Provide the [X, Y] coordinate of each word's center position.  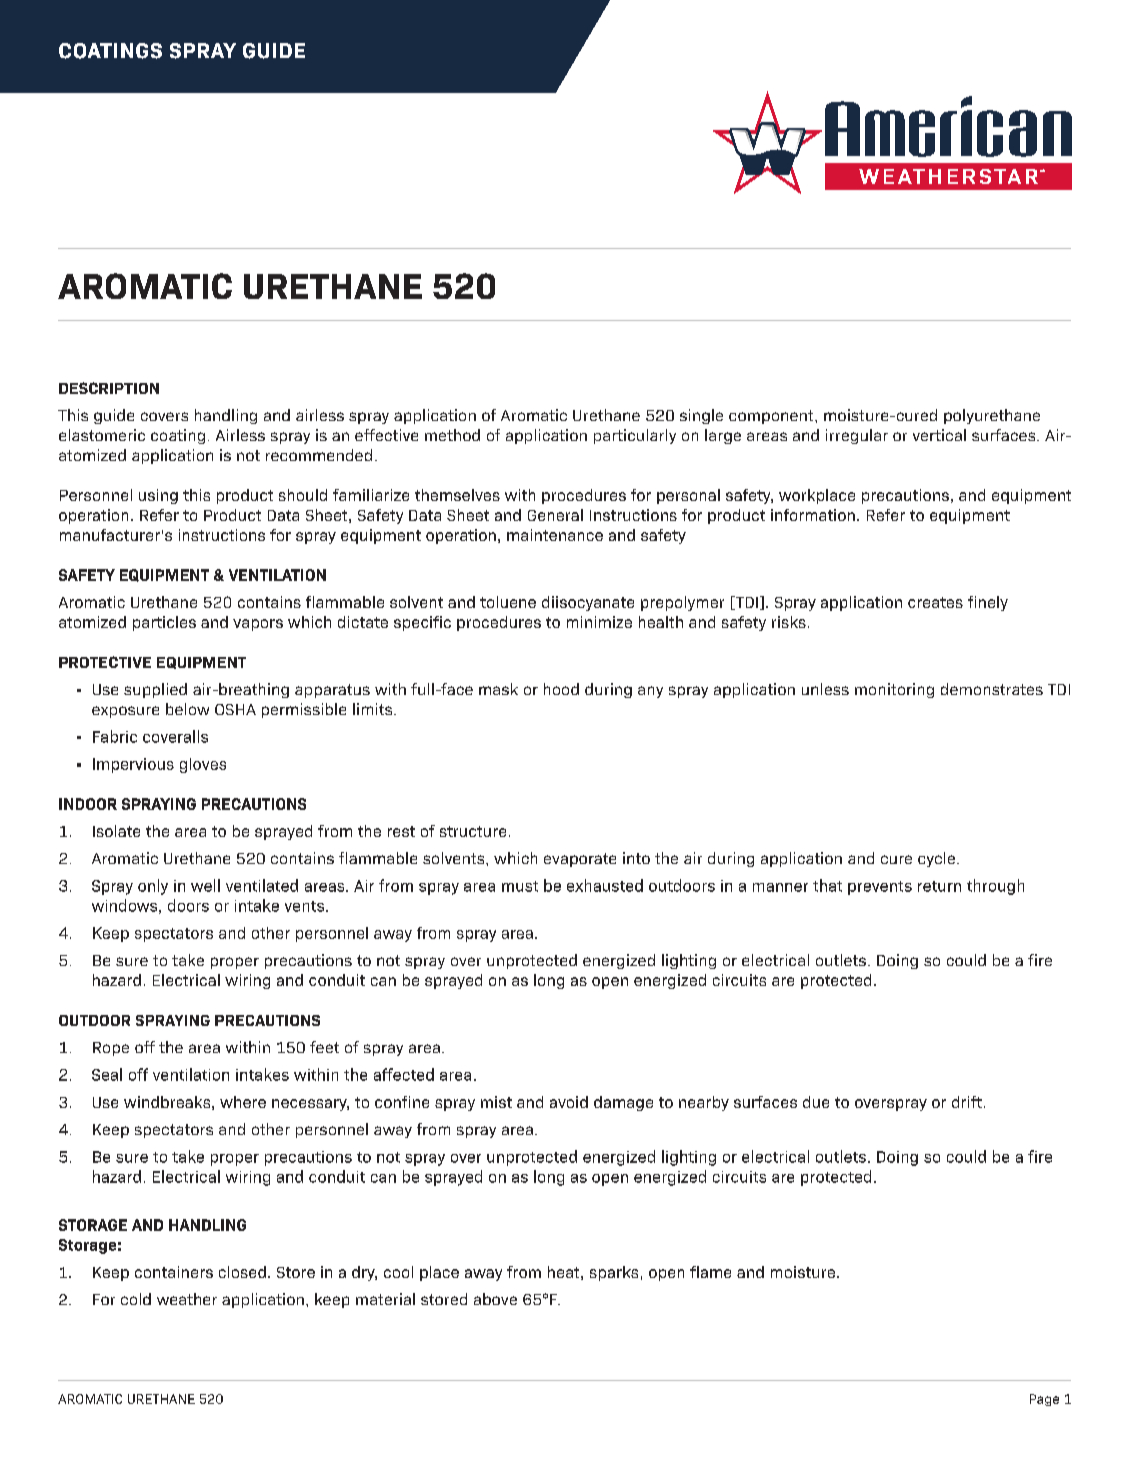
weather [187, 1299]
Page [1044, 1400]
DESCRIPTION [109, 388]
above [495, 1299]
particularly [635, 436]
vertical [939, 435]
